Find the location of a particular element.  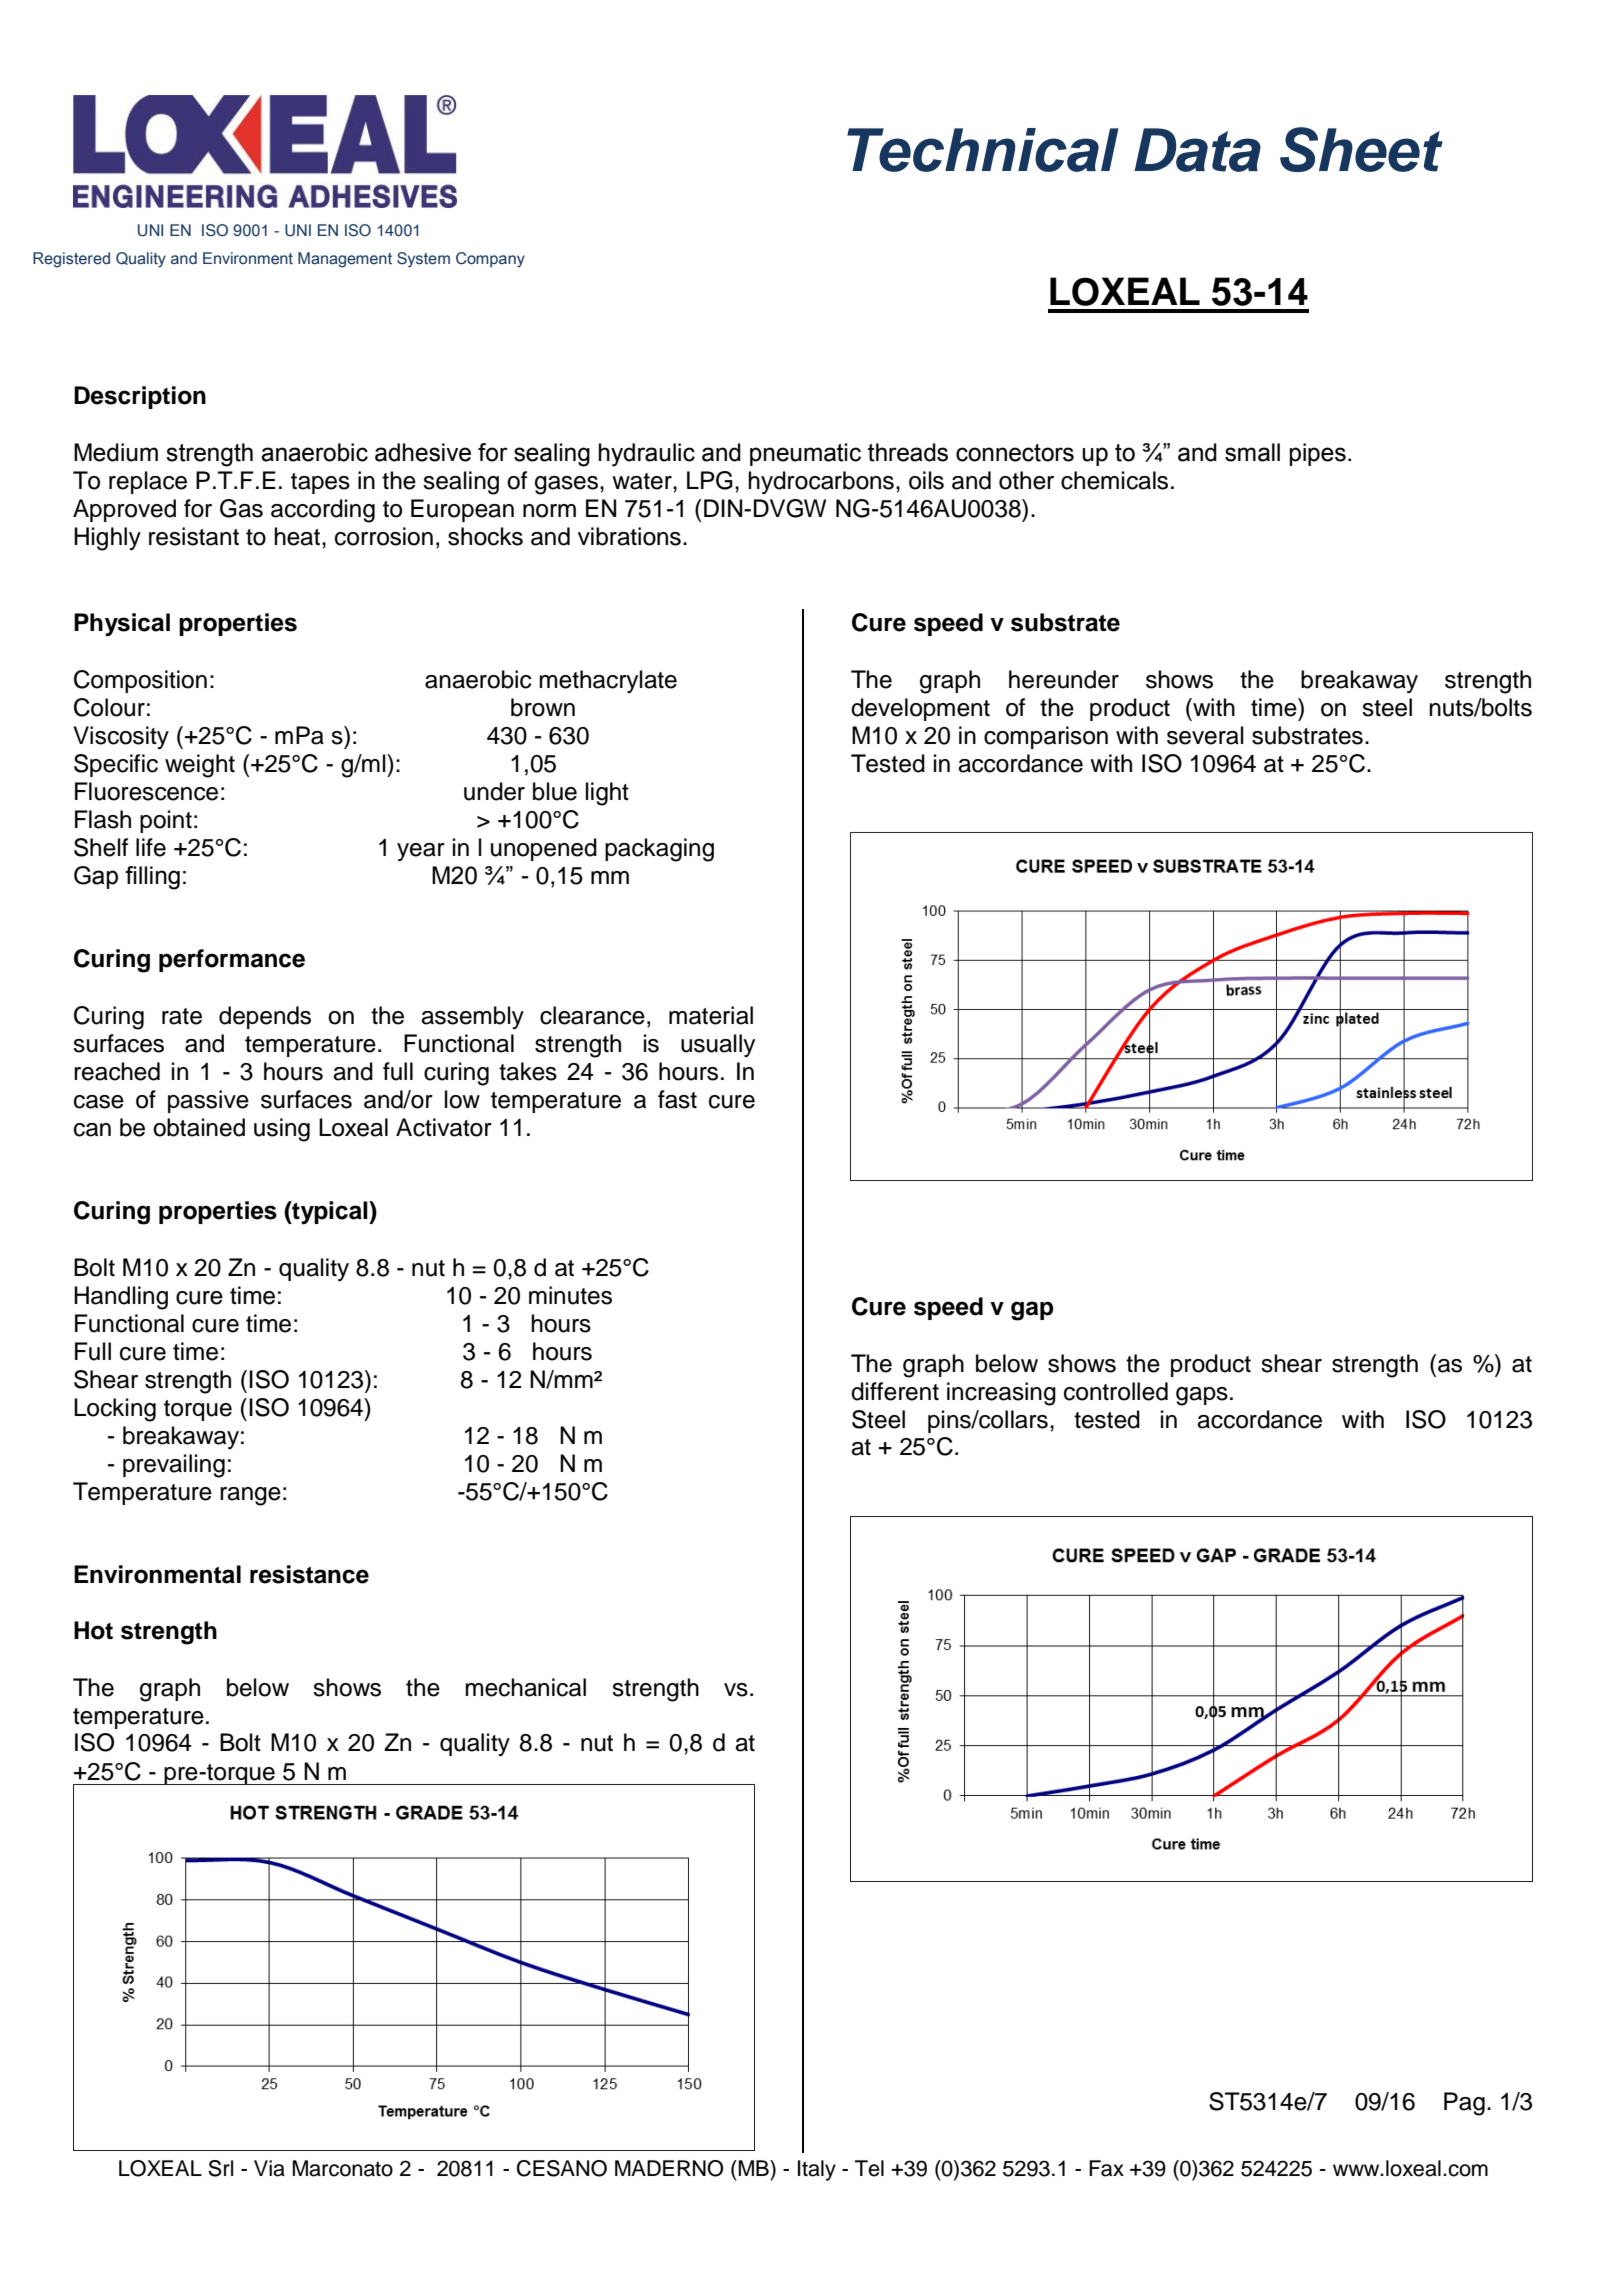

Sheet is located at coordinates (1361, 149).
